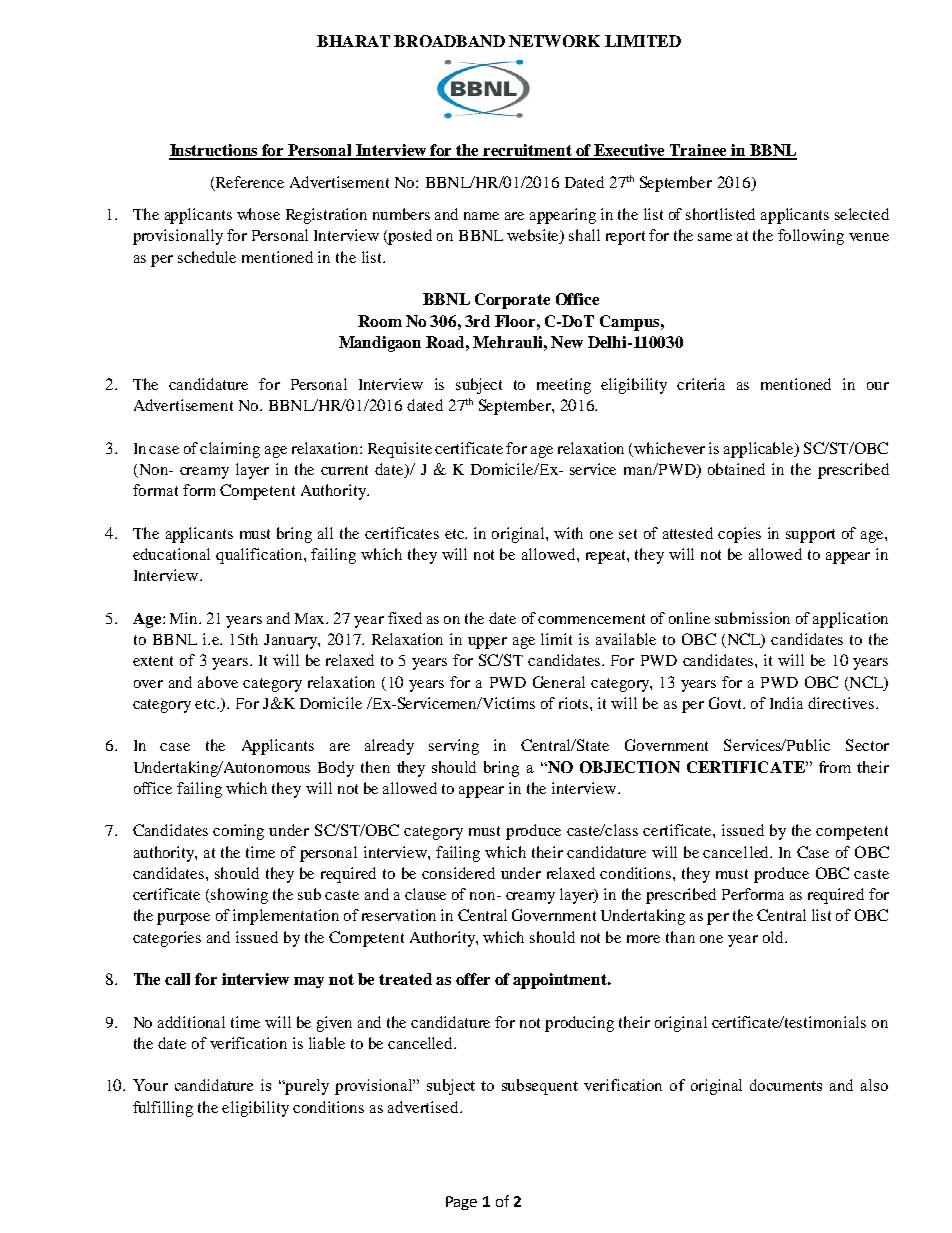 The image size is (952, 1233). What do you see at coordinates (698, 151) in the image?
I see `Trainee` at bounding box center [698, 151].
